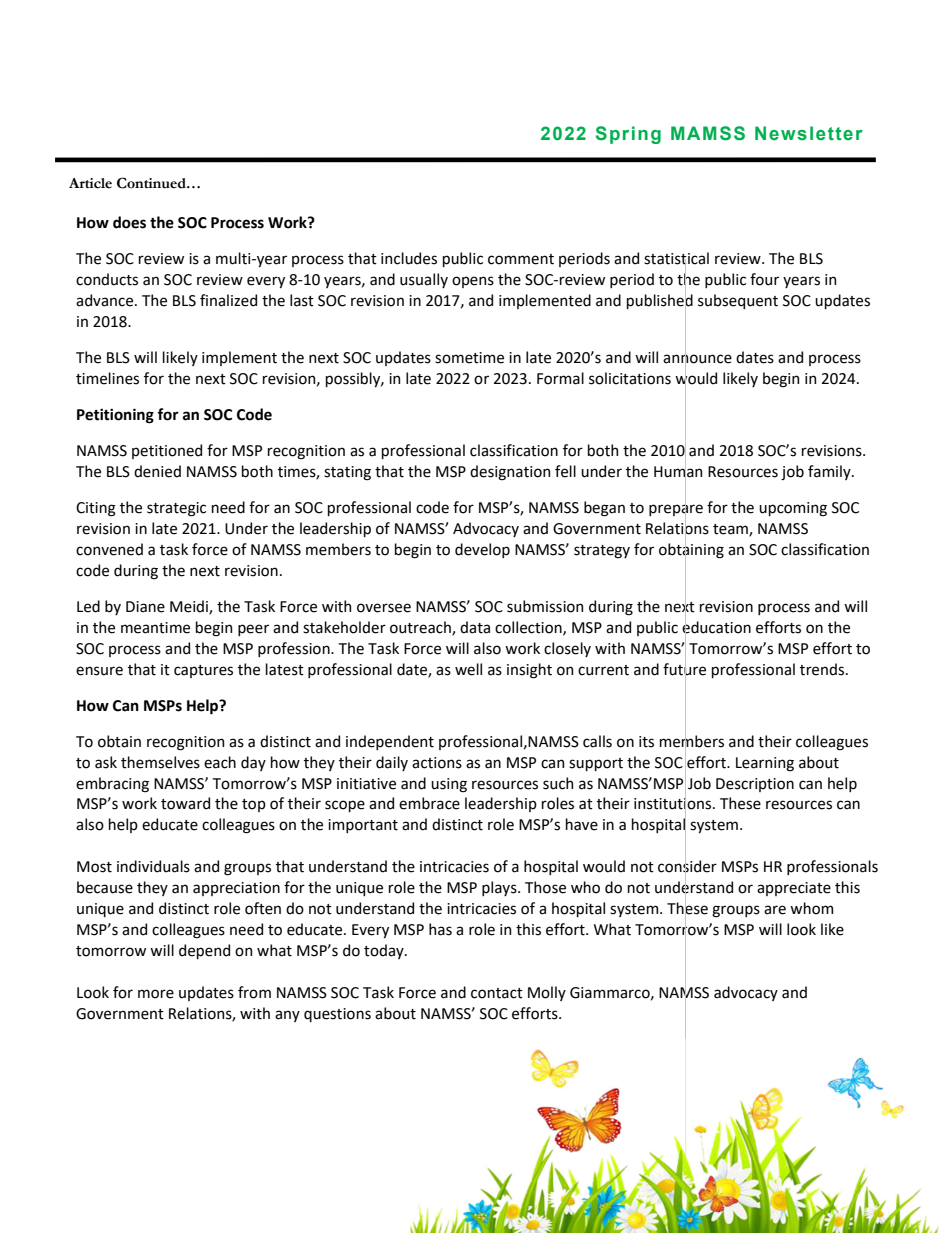  Describe the element at coordinates (755, 785) in the screenshot. I see `Description` at that location.
